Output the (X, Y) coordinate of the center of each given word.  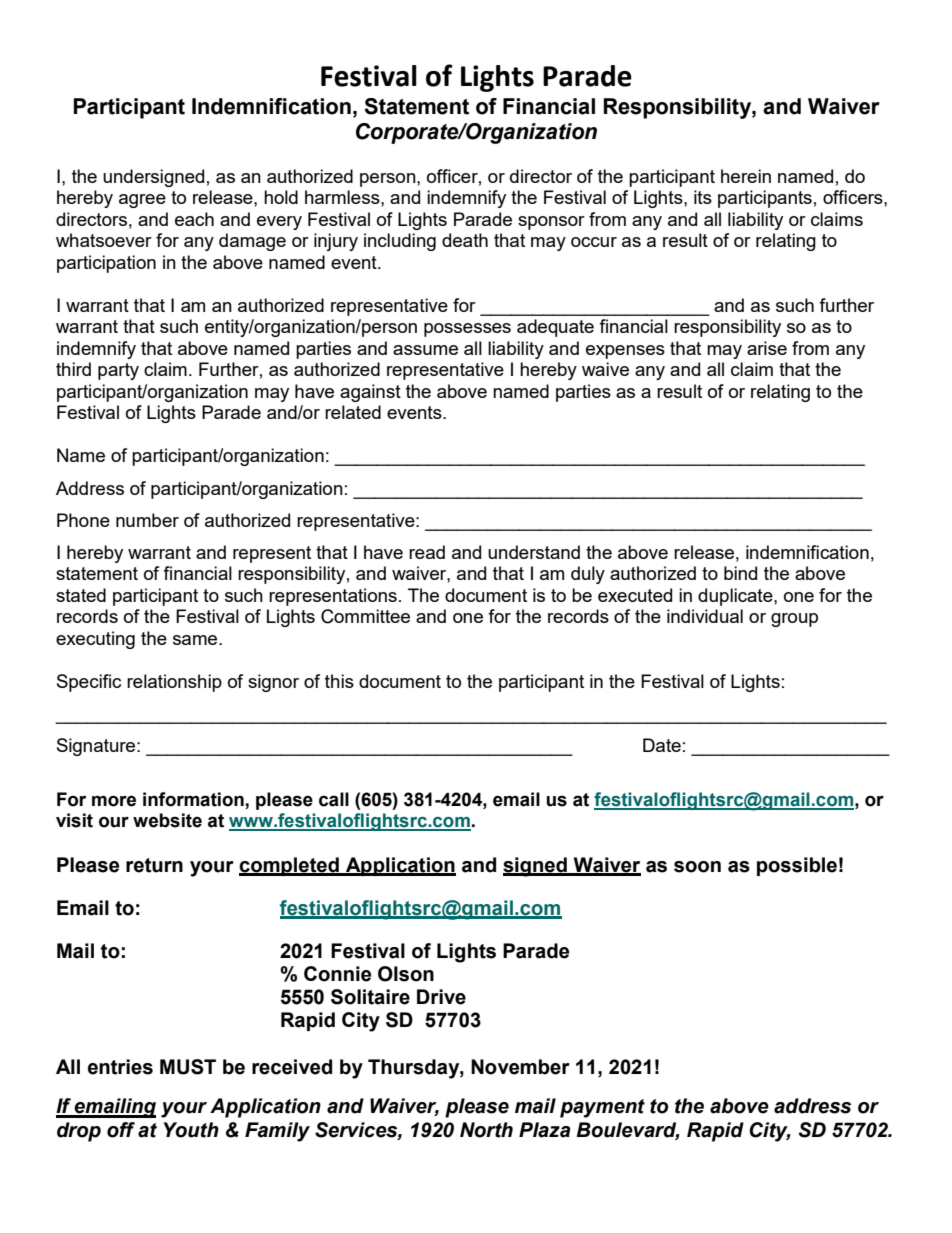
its (703, 197)
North (486, 1130)
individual (705, 616)
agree (142, 201)
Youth (191, 1130)
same (196, 640)
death (465, 240)
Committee (365, 616)
